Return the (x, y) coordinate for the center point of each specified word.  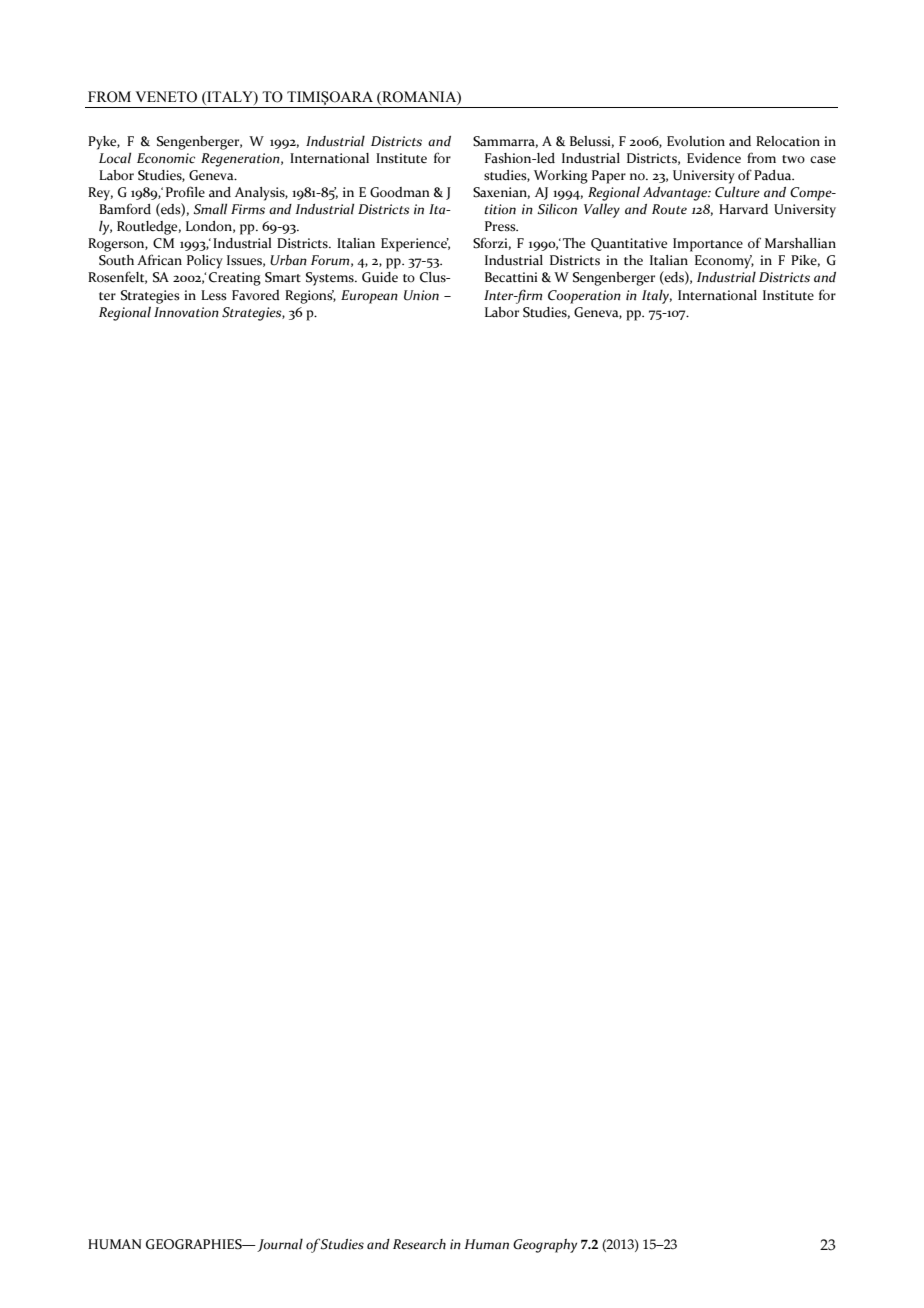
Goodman (400, 192)
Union (421, 295)
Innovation (186, 312)
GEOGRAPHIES (195, 1244)
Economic (166, 158)
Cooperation (584, 297)
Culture (737, 192)
